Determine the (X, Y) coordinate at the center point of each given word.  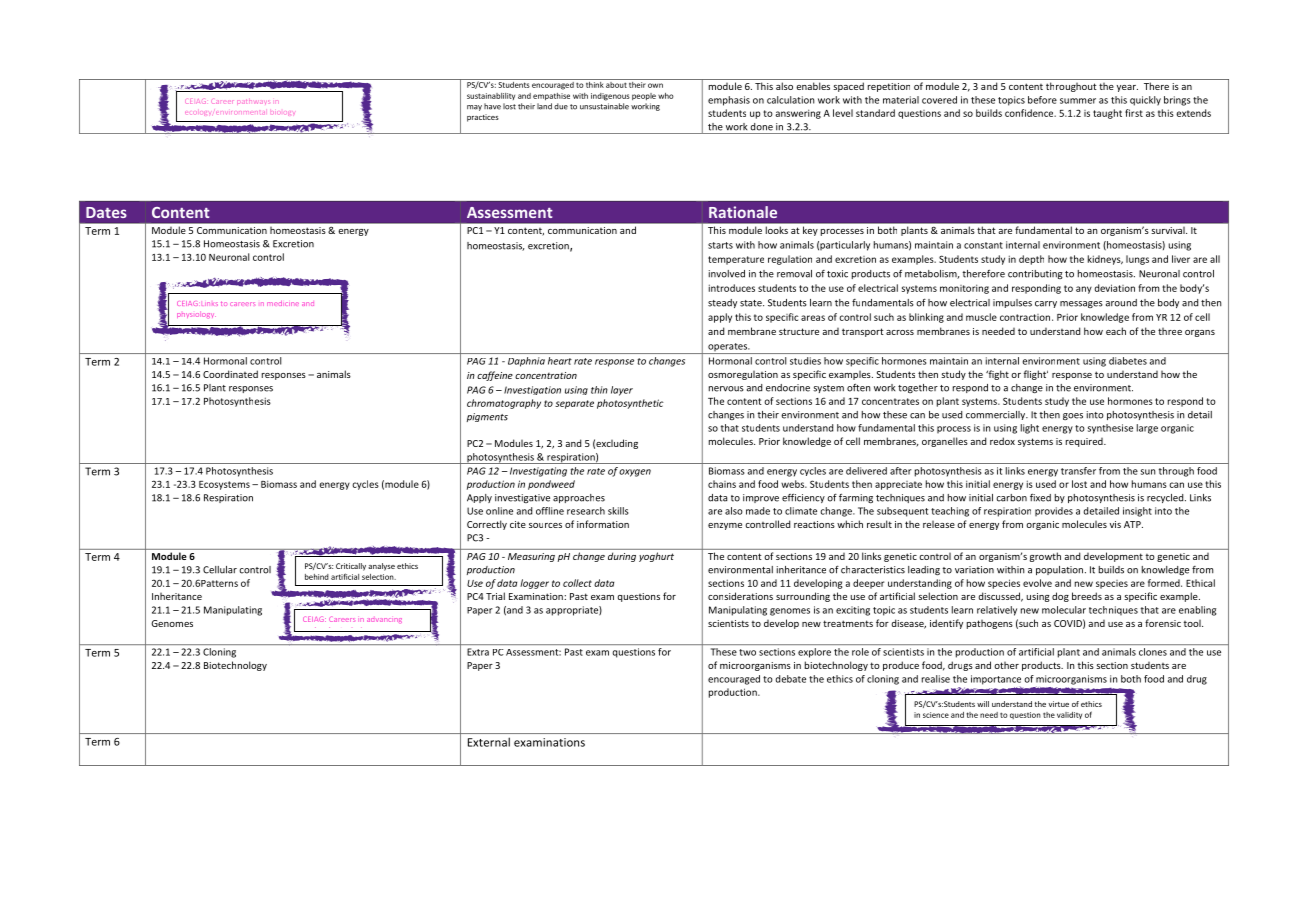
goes (1073, 416)
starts (720, 245)
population (1061, 570)
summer (1078, 101)
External (489, 742)
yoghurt (656, 557)
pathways (253, 102)
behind (317, 577)
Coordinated (230, 374)
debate (791, 679)
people (644, 96)
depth (1031, 260)
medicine (283, 303)
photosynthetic (630, 404)
